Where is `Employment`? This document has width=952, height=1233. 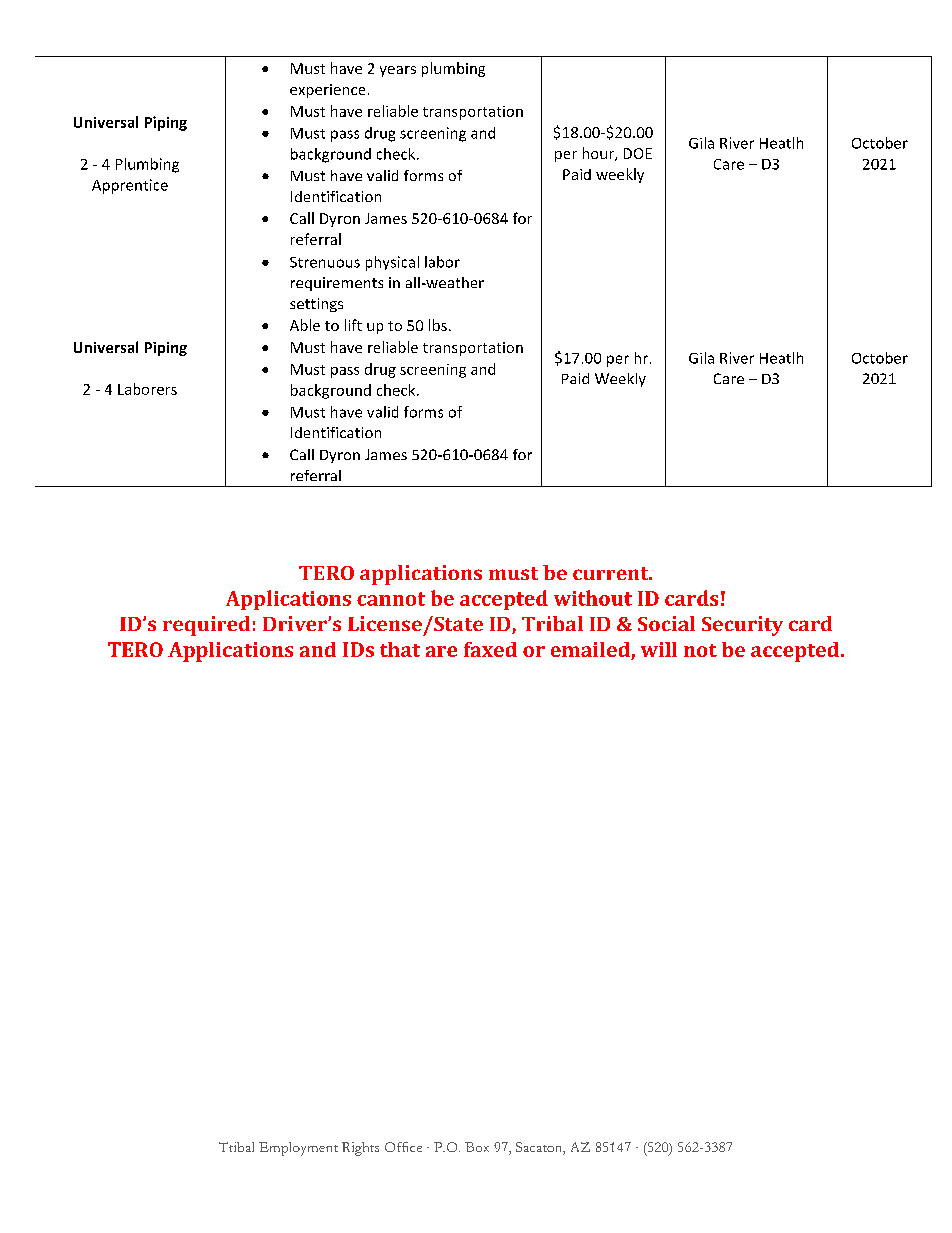 Employment is located at coordinates (298, 1149).
